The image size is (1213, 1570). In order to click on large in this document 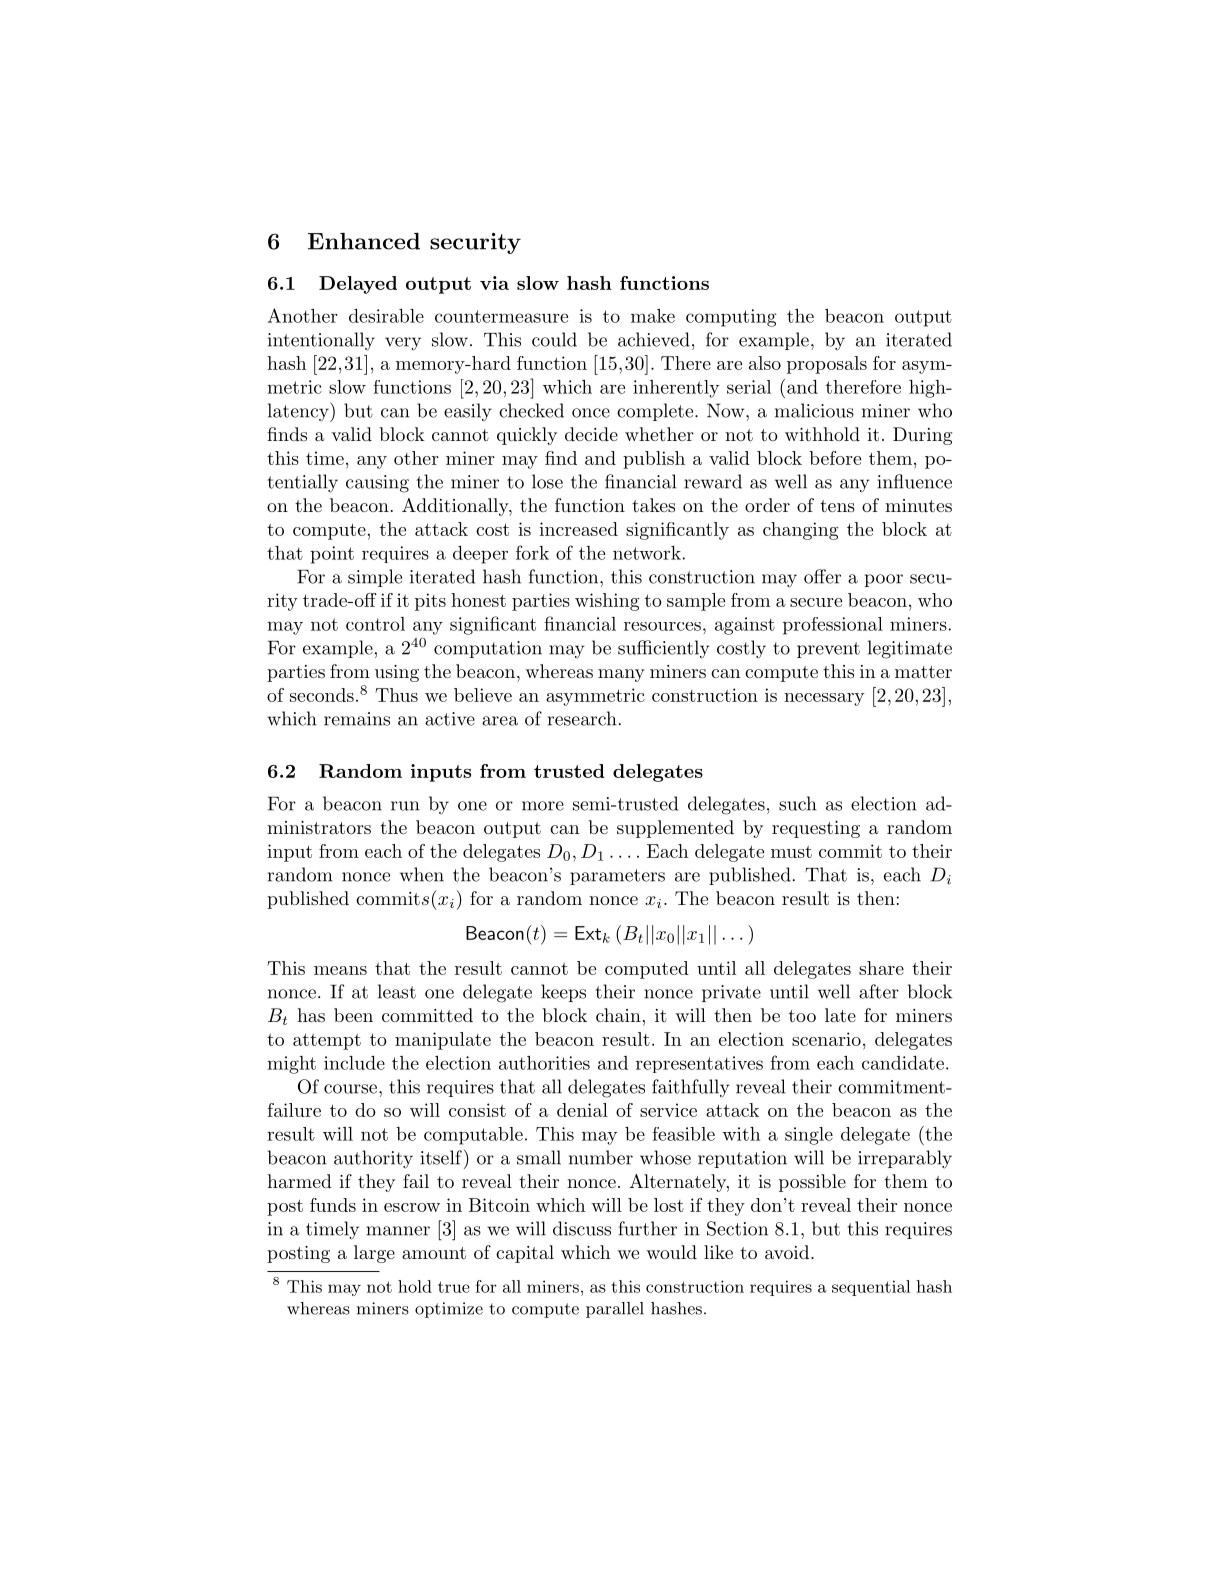, I will do `click(374, 1254)`.
